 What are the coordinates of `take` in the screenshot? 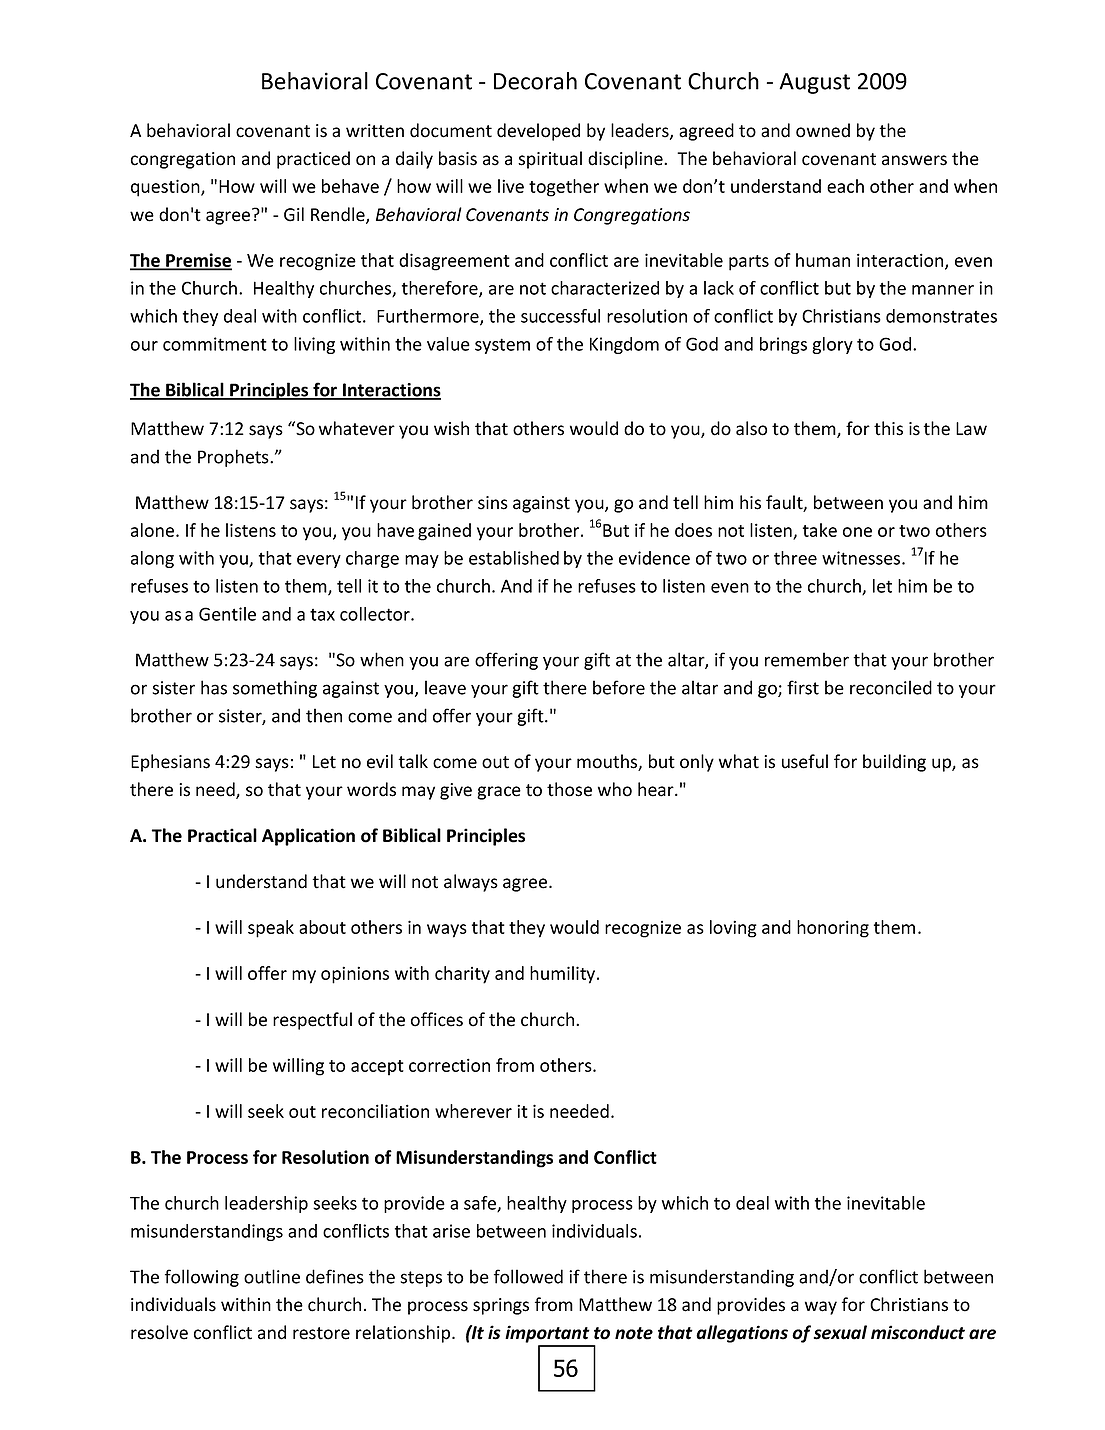 It's located at (820, 530).
